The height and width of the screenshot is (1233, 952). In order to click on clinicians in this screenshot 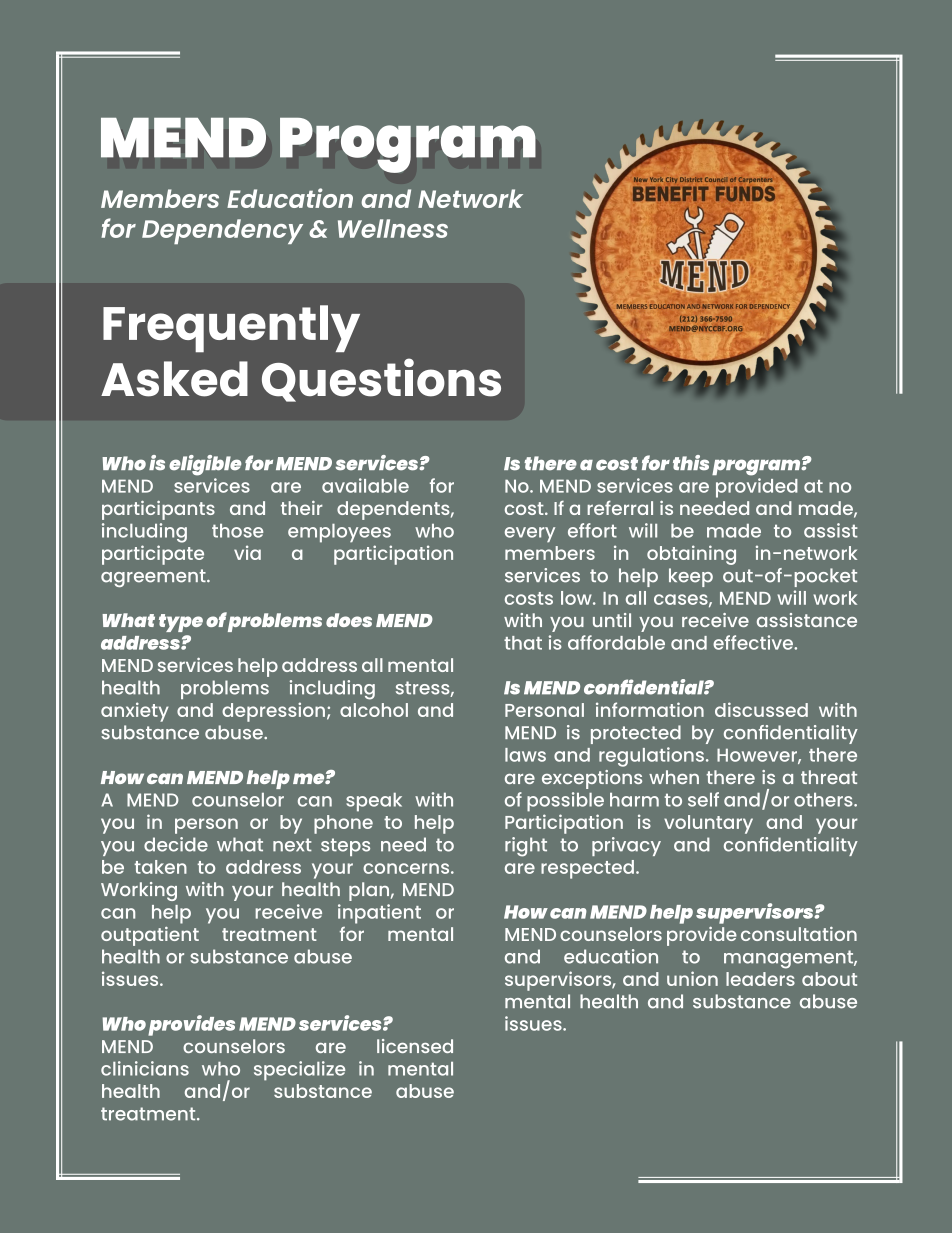, I will do `click(145, 1068)`.
